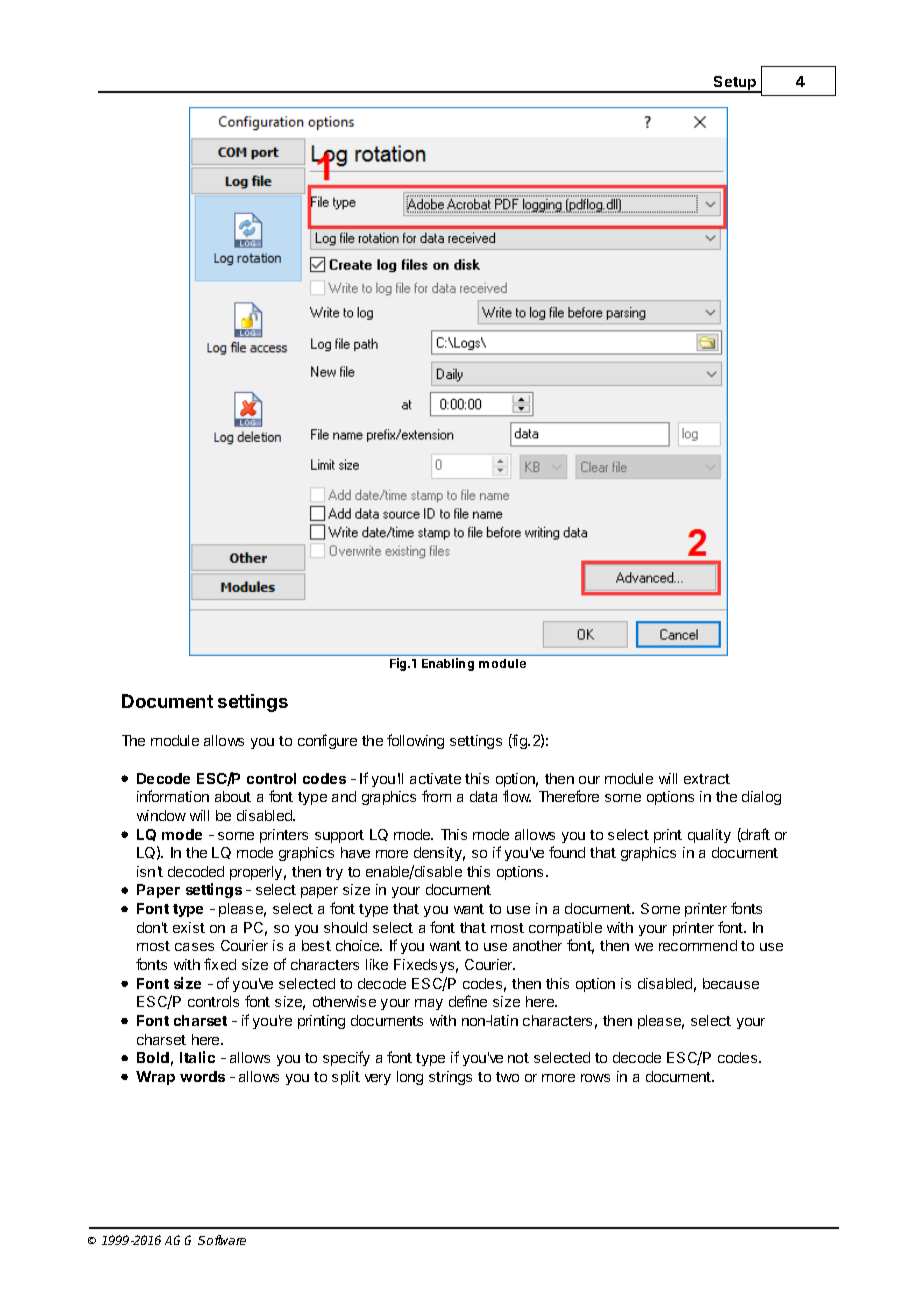 The width and height of the screenshot is (924, 1308). I want to click on Enabling, so click(448, 664).
